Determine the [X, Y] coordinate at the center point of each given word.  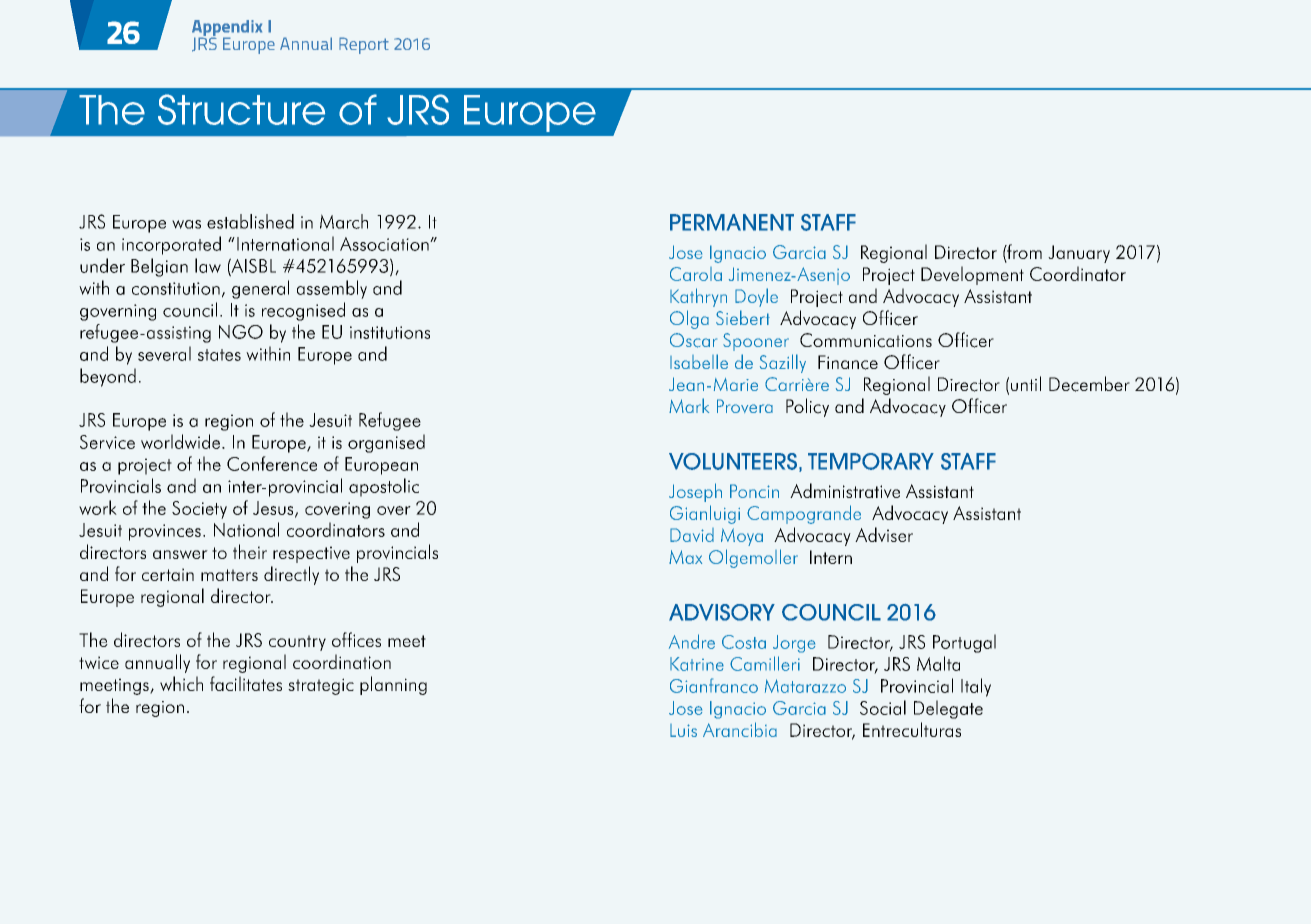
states [219, 355]
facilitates [246, 683]
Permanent [732, 222]
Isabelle [699, 361]
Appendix [227, 29]
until [1026, 383]
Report [364, 45]
